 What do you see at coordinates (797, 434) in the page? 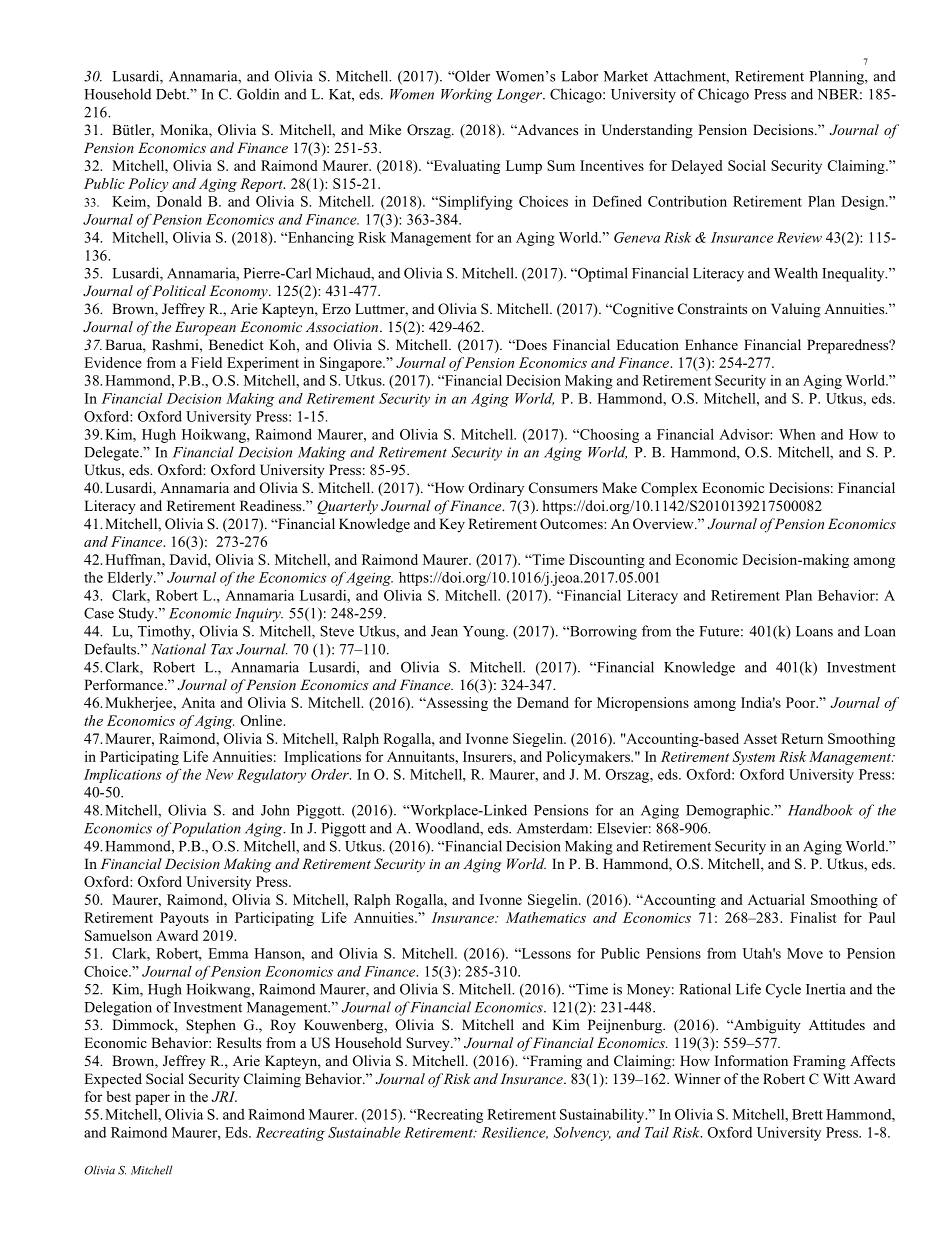
I see `When` at bounding box center [797, 434].
